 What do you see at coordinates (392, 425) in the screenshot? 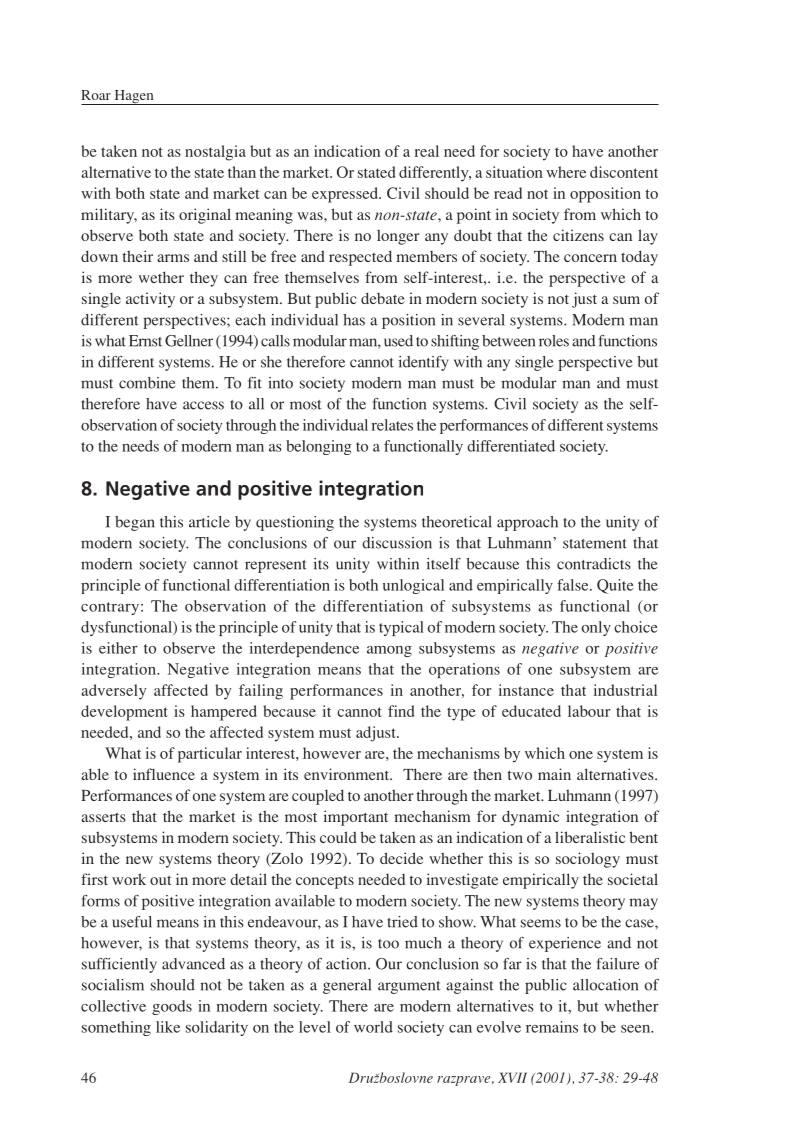
I see `relates` at bounding box center [392, 425].
